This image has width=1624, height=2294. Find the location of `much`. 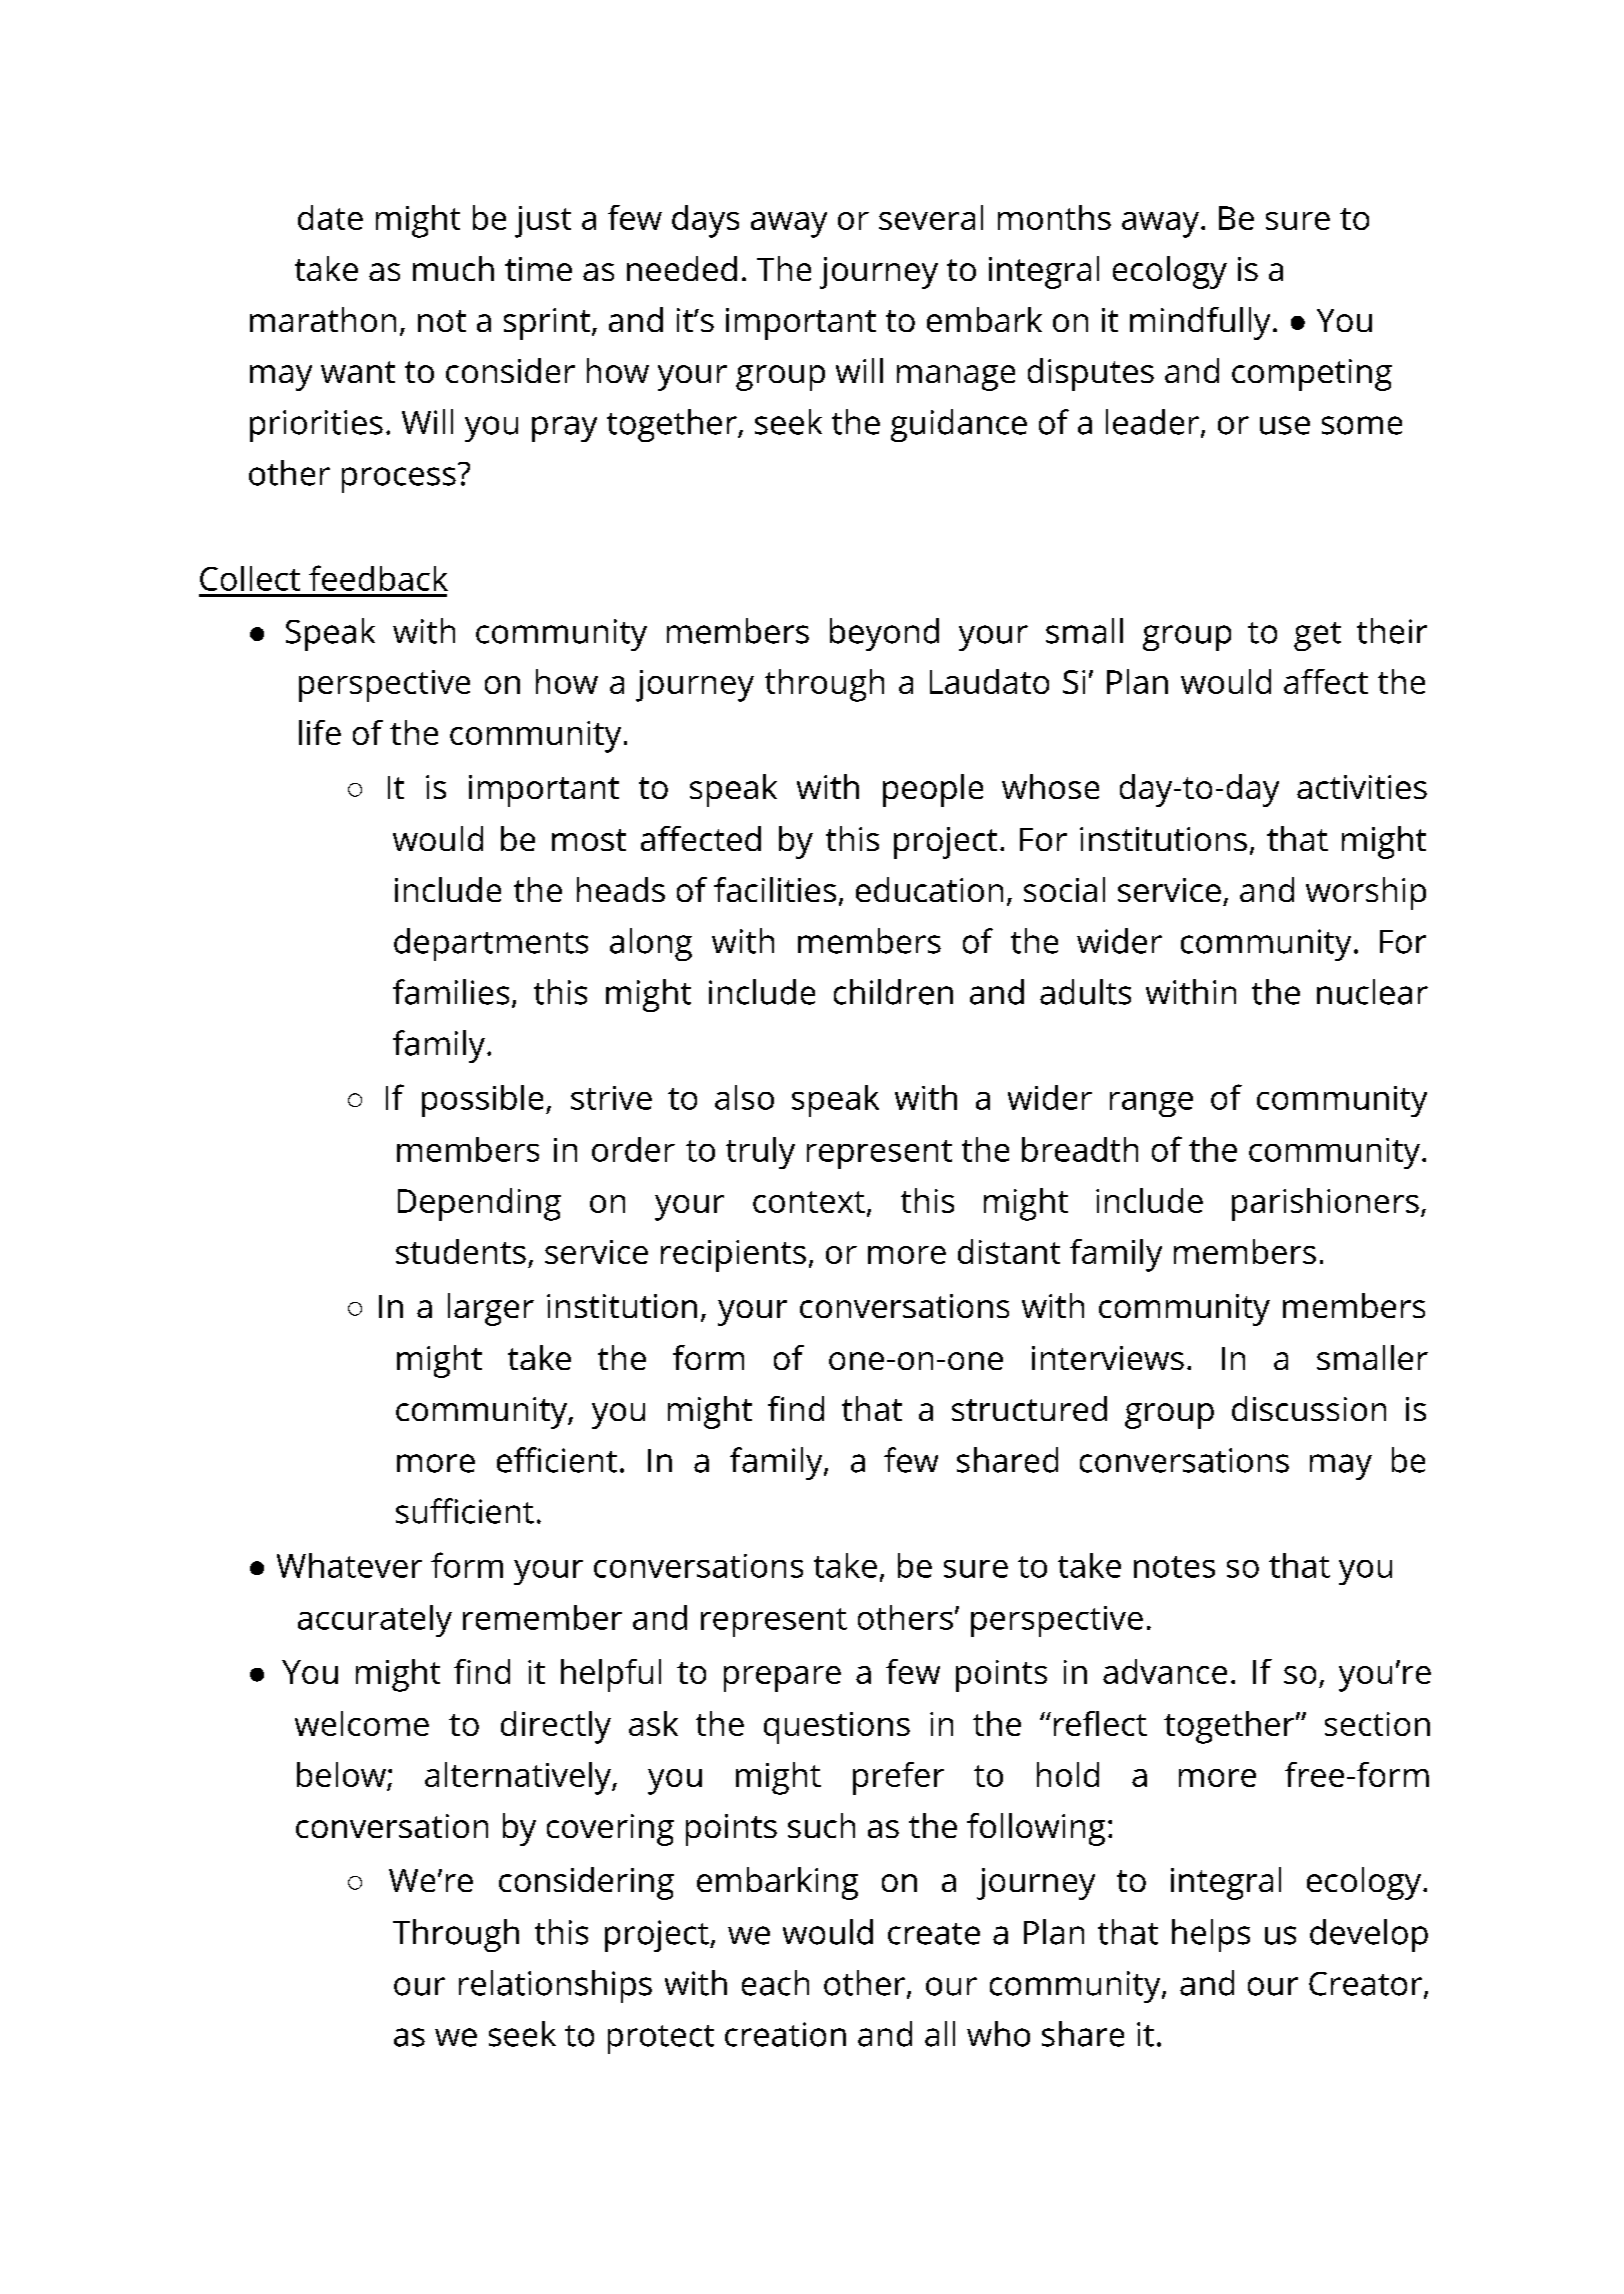

much is located at coordinates (453, 268).
